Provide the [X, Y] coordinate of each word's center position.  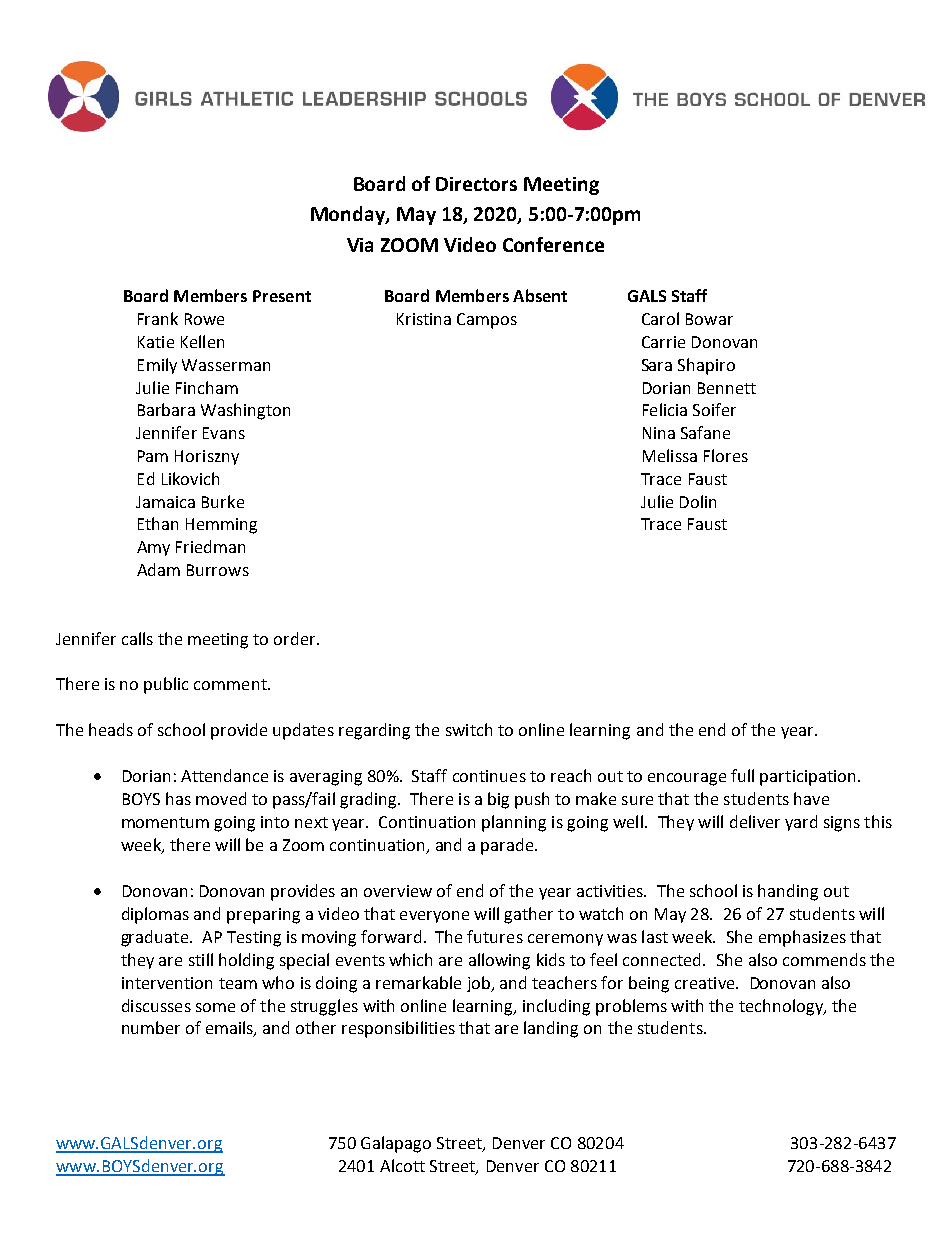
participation [807, 778]
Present [282, 296]
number [151, 1027]
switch [469, 729]
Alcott [402, 1165]
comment [231, 684]
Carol [660, 318]
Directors [476, 184]
